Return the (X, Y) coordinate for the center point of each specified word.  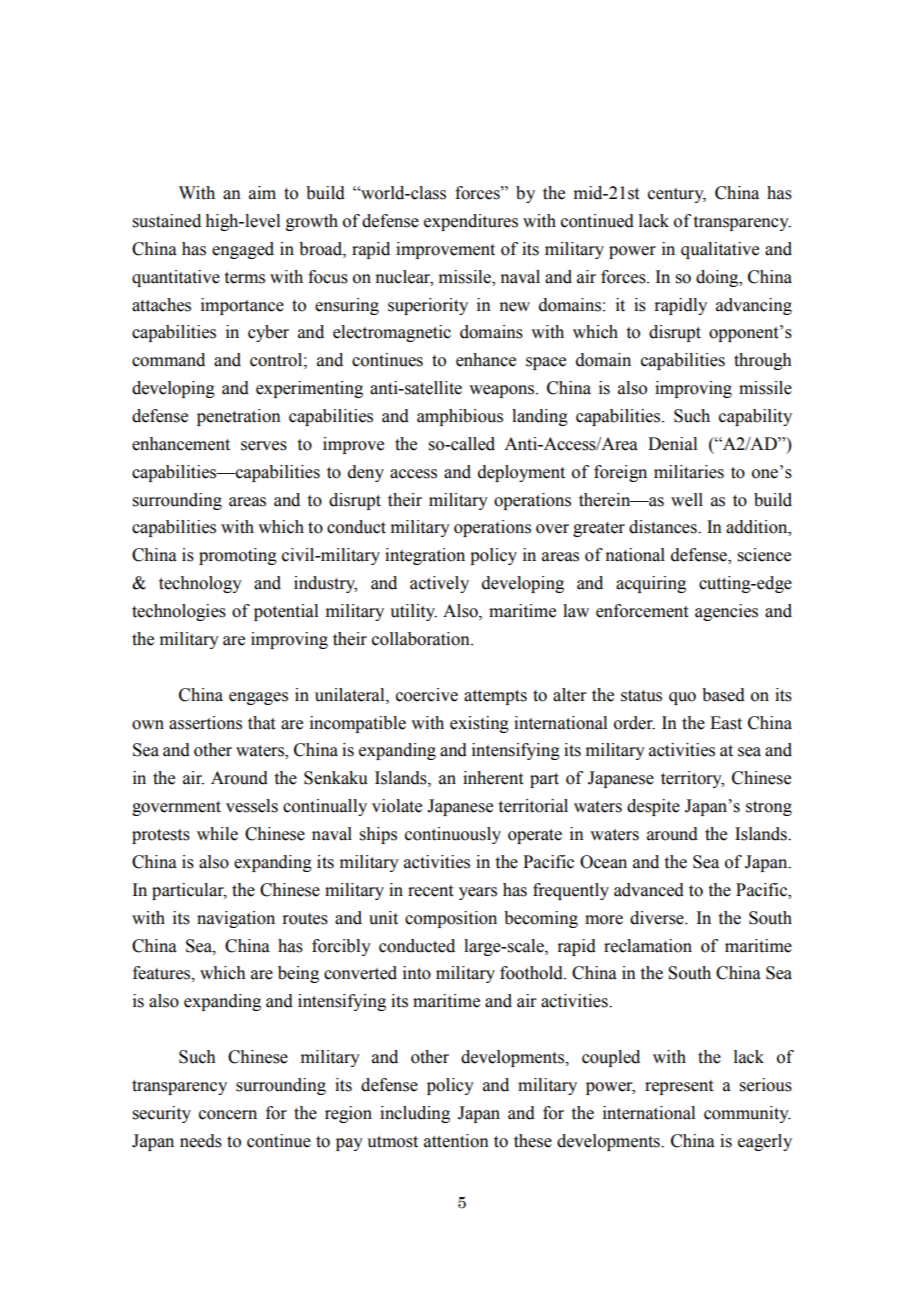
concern (228, 1115)
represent (679, 1087)
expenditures (471, 222)
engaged (243, 250)
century (677, 195)
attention (456, 1141)
